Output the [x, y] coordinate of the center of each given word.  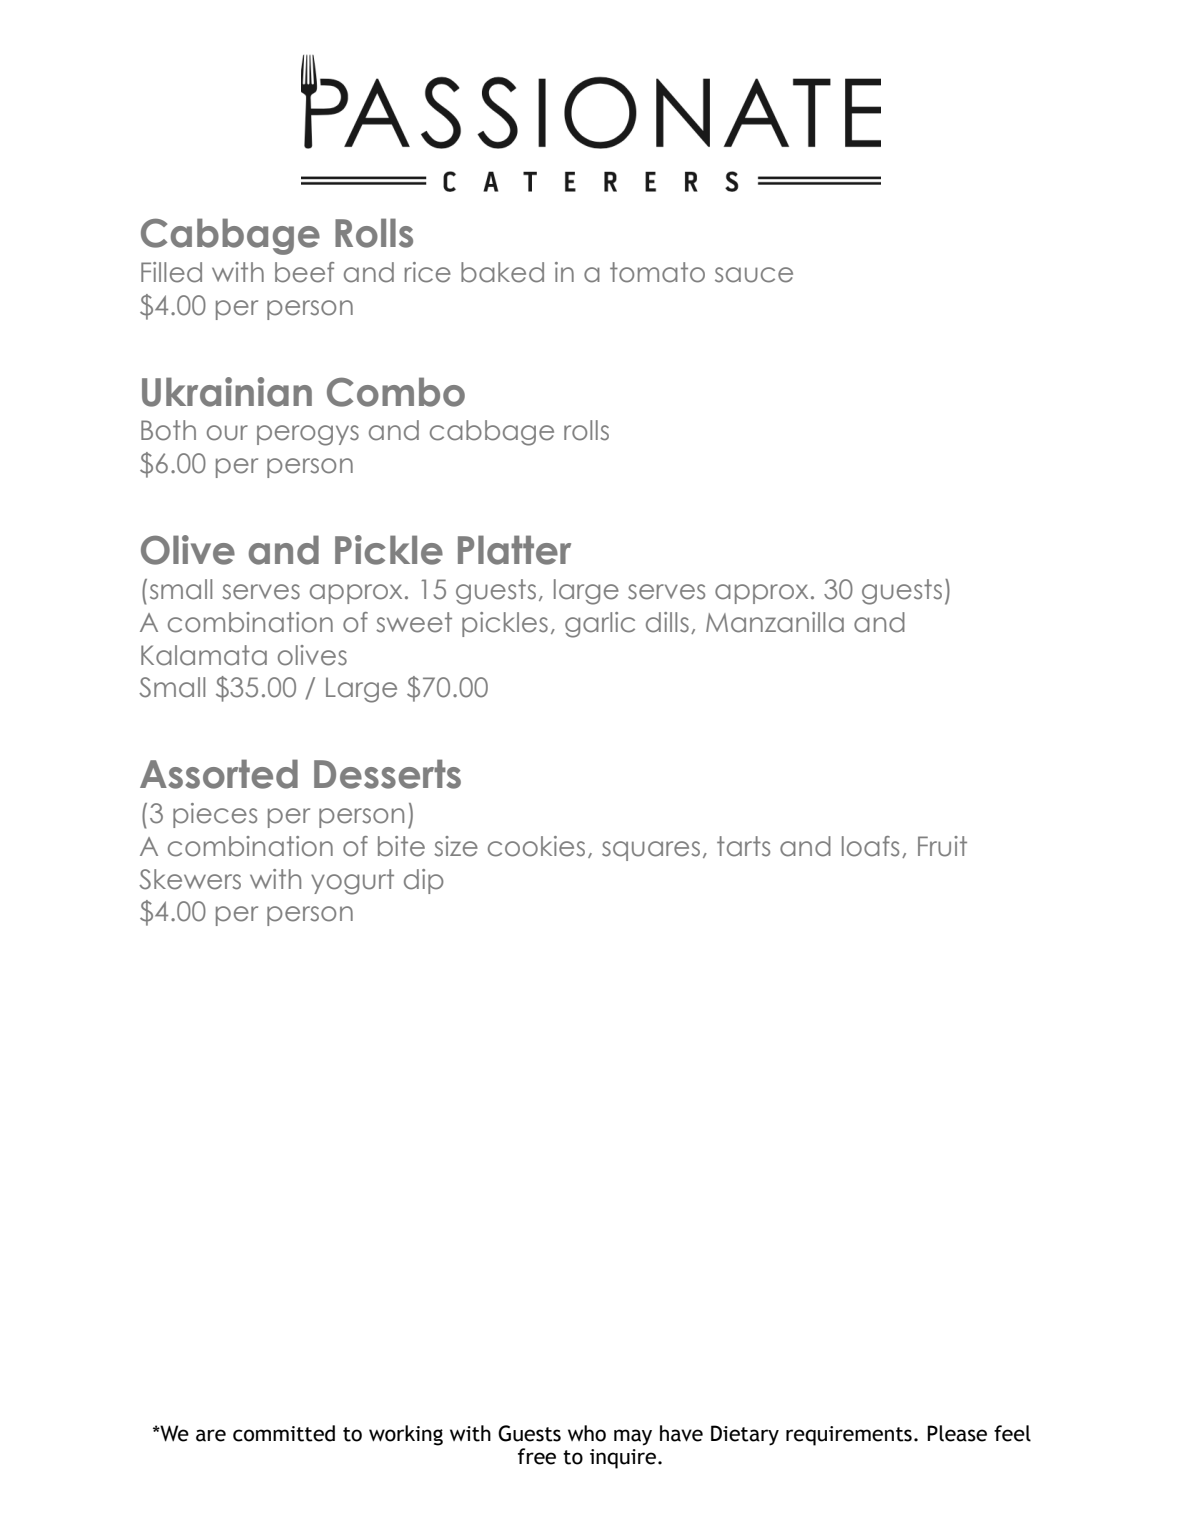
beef [304, 272]
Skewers [190, 879]
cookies [536, 846]
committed [284, 1433]
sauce [754, 275]
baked [502, 272]
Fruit [942, 846]
